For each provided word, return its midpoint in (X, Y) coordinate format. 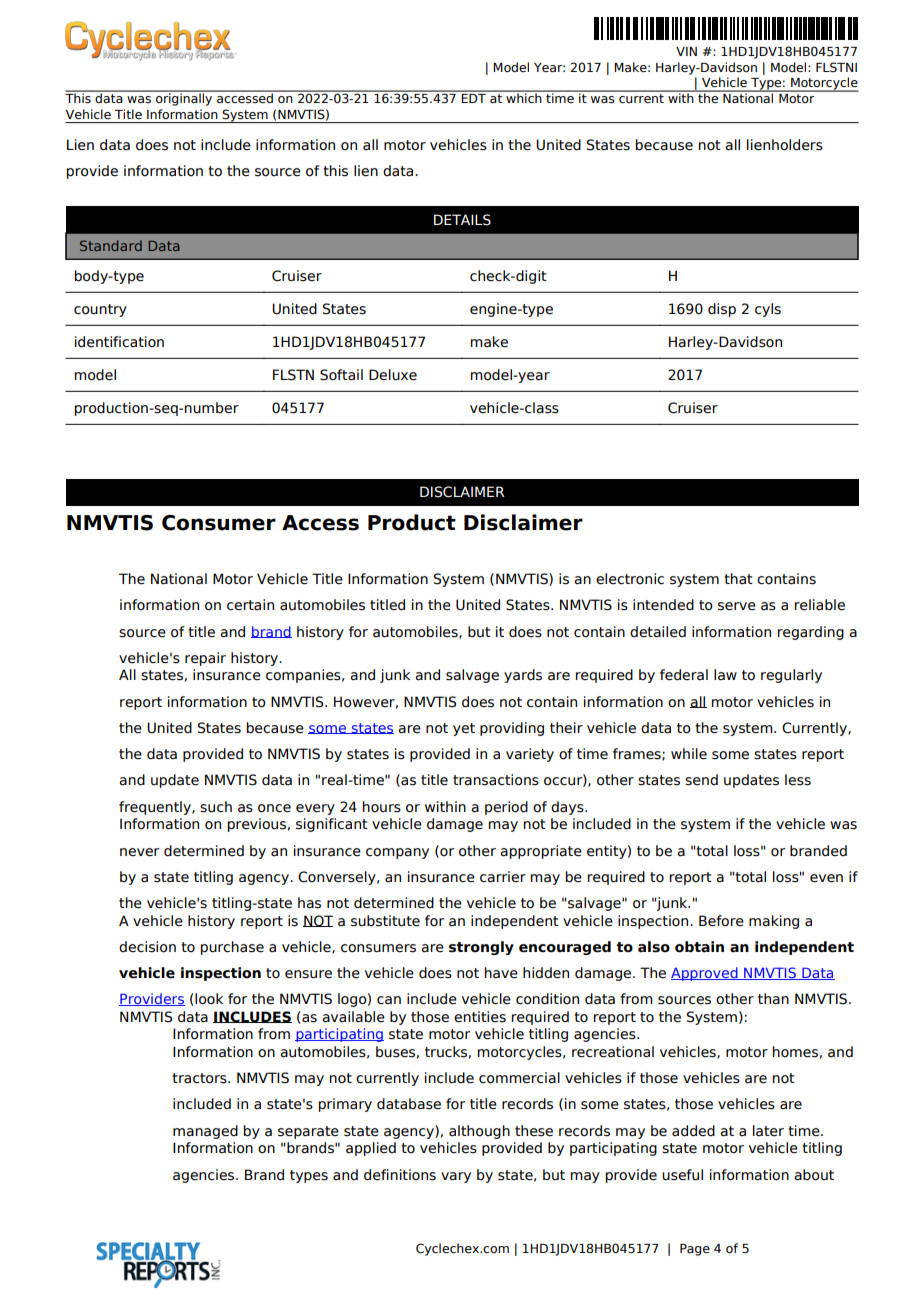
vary (456, 1177)
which (524, 97)
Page (695, 1250)
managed (205, 1132)
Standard (111, 245)
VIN (686, 51)
